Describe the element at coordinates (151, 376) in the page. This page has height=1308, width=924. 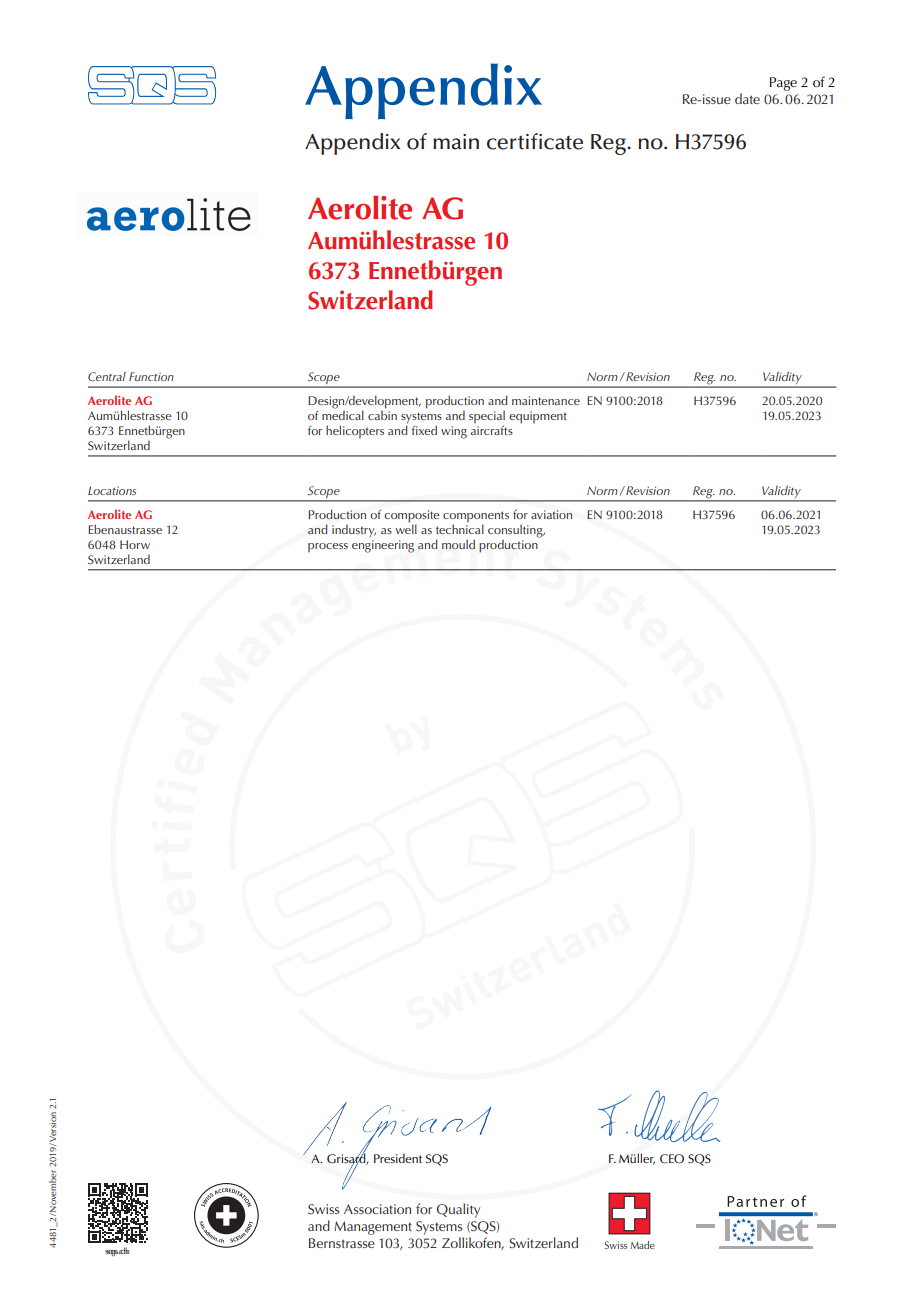
I see `Function` at that location.
